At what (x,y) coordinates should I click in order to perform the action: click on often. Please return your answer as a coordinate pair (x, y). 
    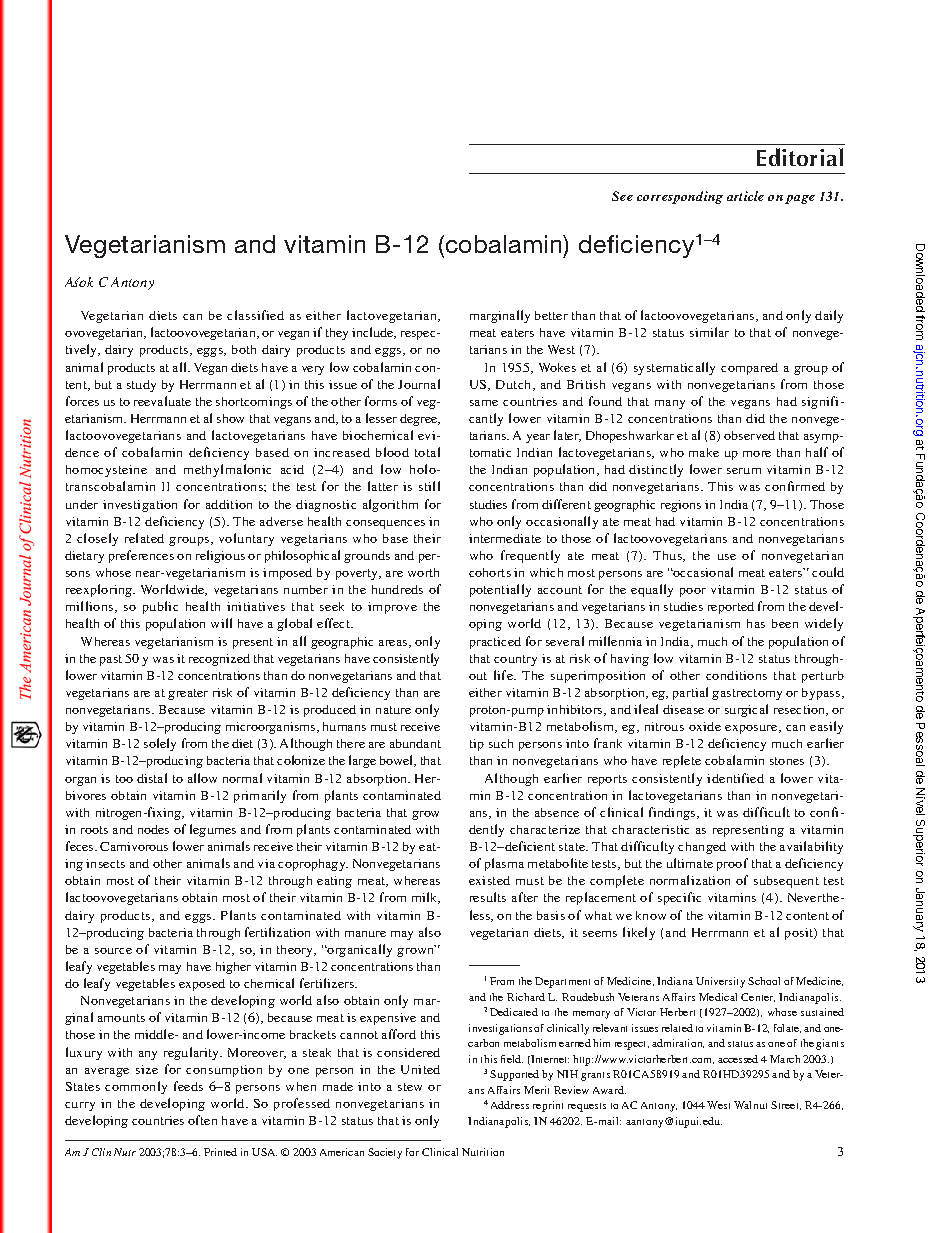
    Looking at the image, I should click on (202, 1120).
